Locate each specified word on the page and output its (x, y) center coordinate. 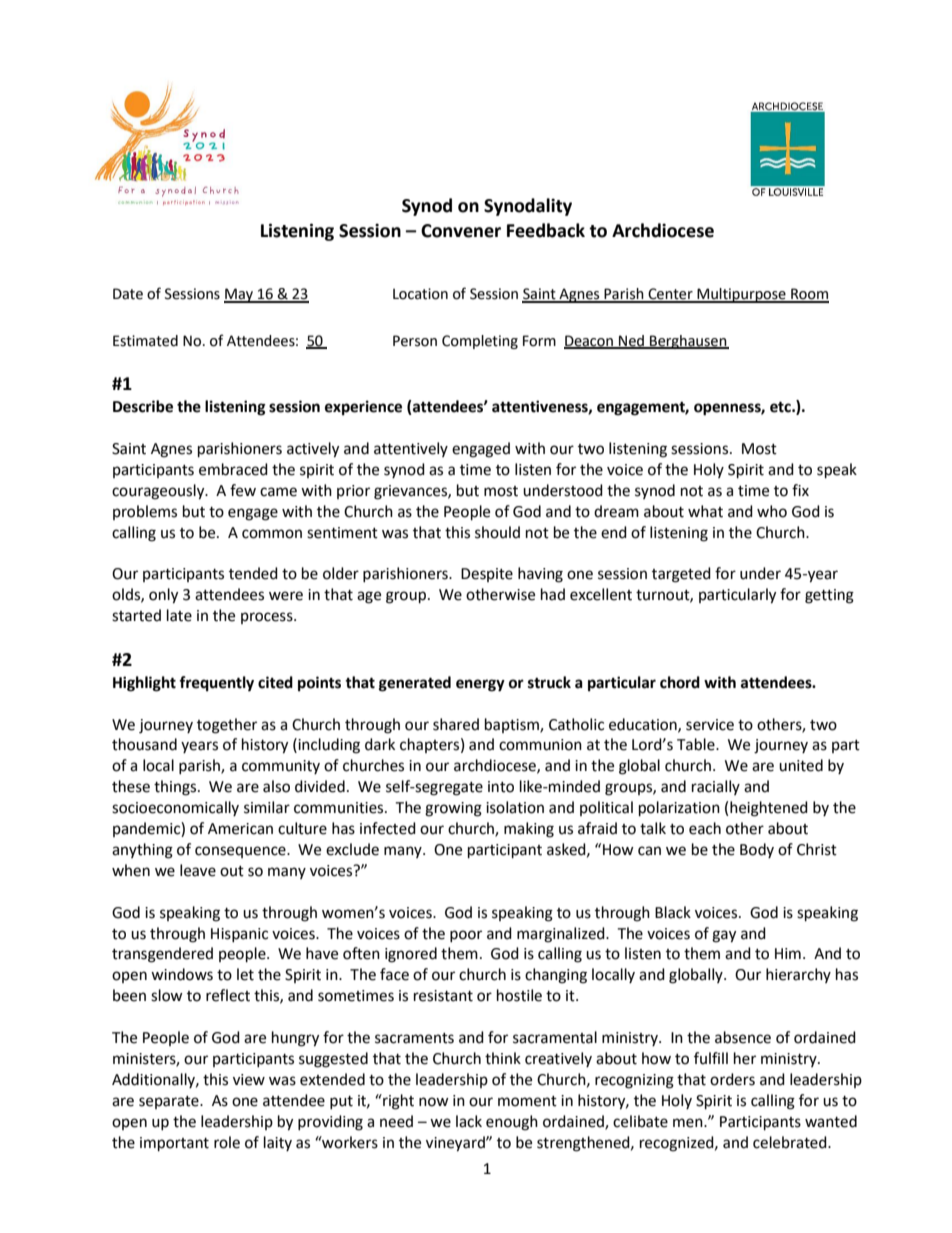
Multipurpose (741, 295)
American (240, 829)
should (497, 532)
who (772, 511)
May (240, 295)
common (272, 534)
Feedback (546, 230)
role (227, 1142)
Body (757, 850)
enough (512, 1123)
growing (453, 809)
